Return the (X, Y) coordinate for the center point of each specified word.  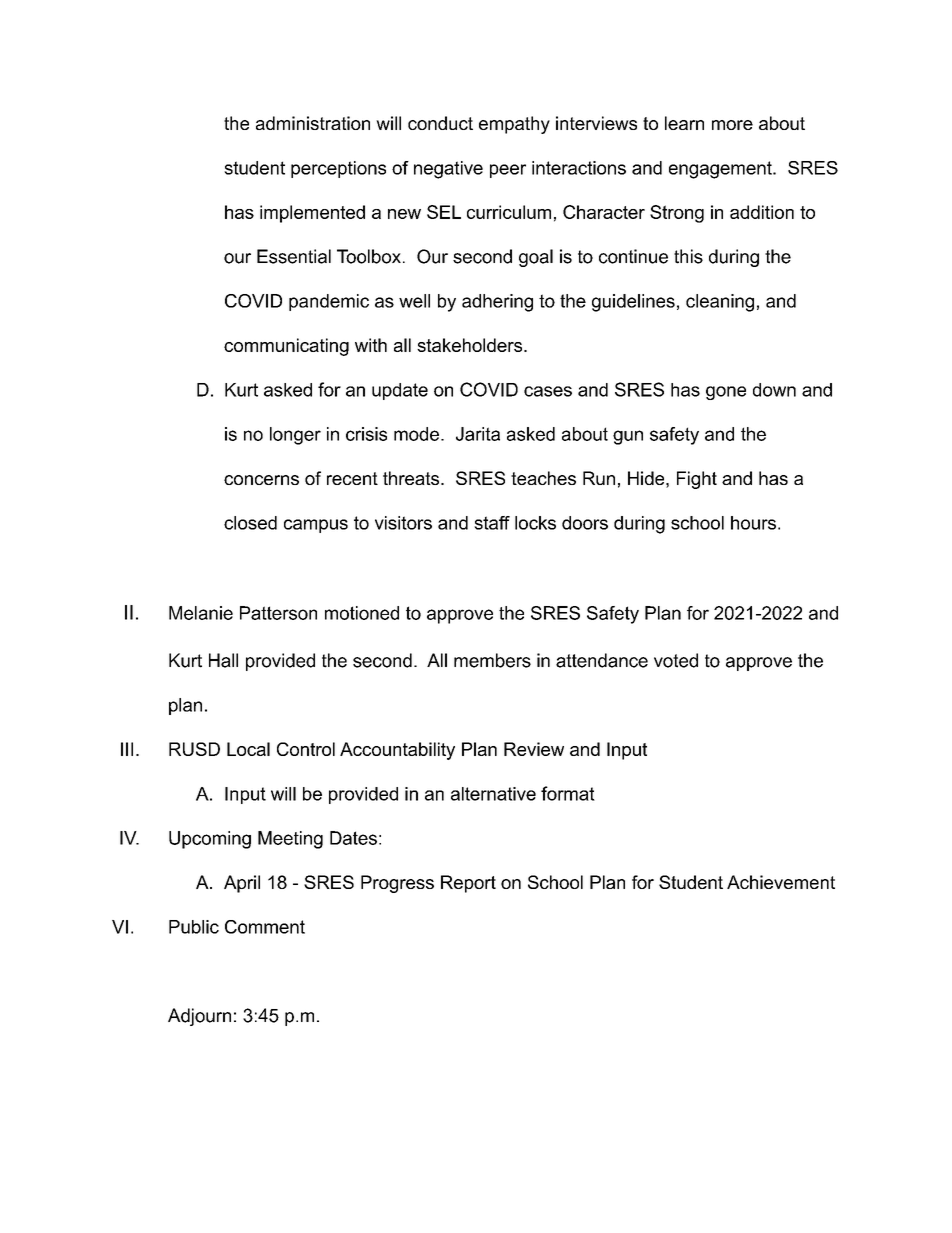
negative (448, 170)
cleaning (720, 303)
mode (416, 434)
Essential (294, 256)
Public (194, 927)
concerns (261, 480)
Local (248, 749)
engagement (721, 170)
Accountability (397, 751)
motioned (362, 613)
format (568, 793)
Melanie (201, 613)
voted (676, 660)
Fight (697, 480)
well (414, 301)
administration (313, 123)
